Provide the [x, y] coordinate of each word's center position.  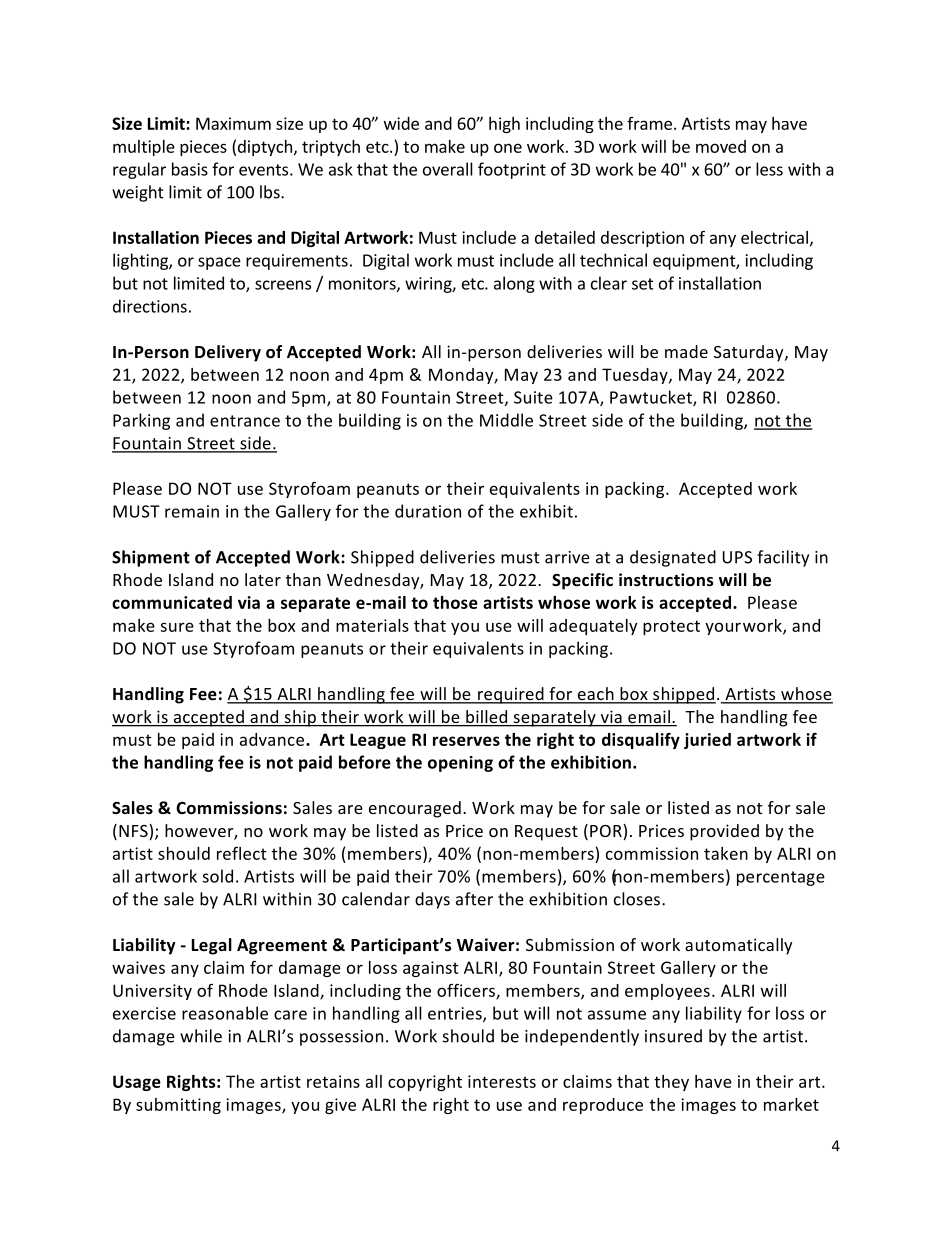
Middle [506, 420]
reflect [242, 853]
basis [190, 169]
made [686, 351]
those [455, 602]
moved [721, 146]
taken [726, 853]
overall [448, 169]
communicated [172, 602]
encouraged [415, 809]
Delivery [228, 353]
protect [671, 627]
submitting [178, 1106]
